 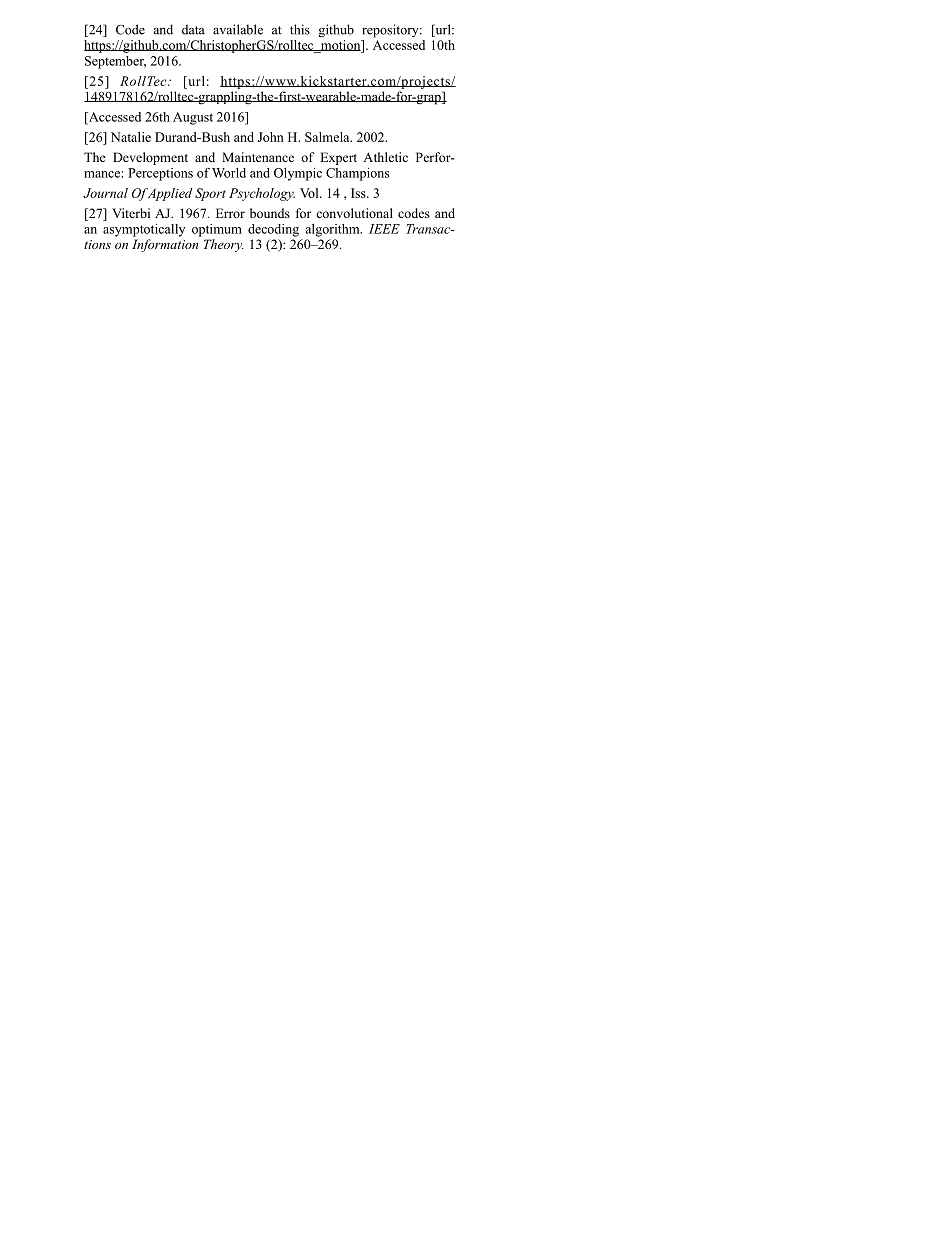 What do you see at coordinates (193, 29) in the screenshot?
I see `data` at bounding box center [193, 29].
